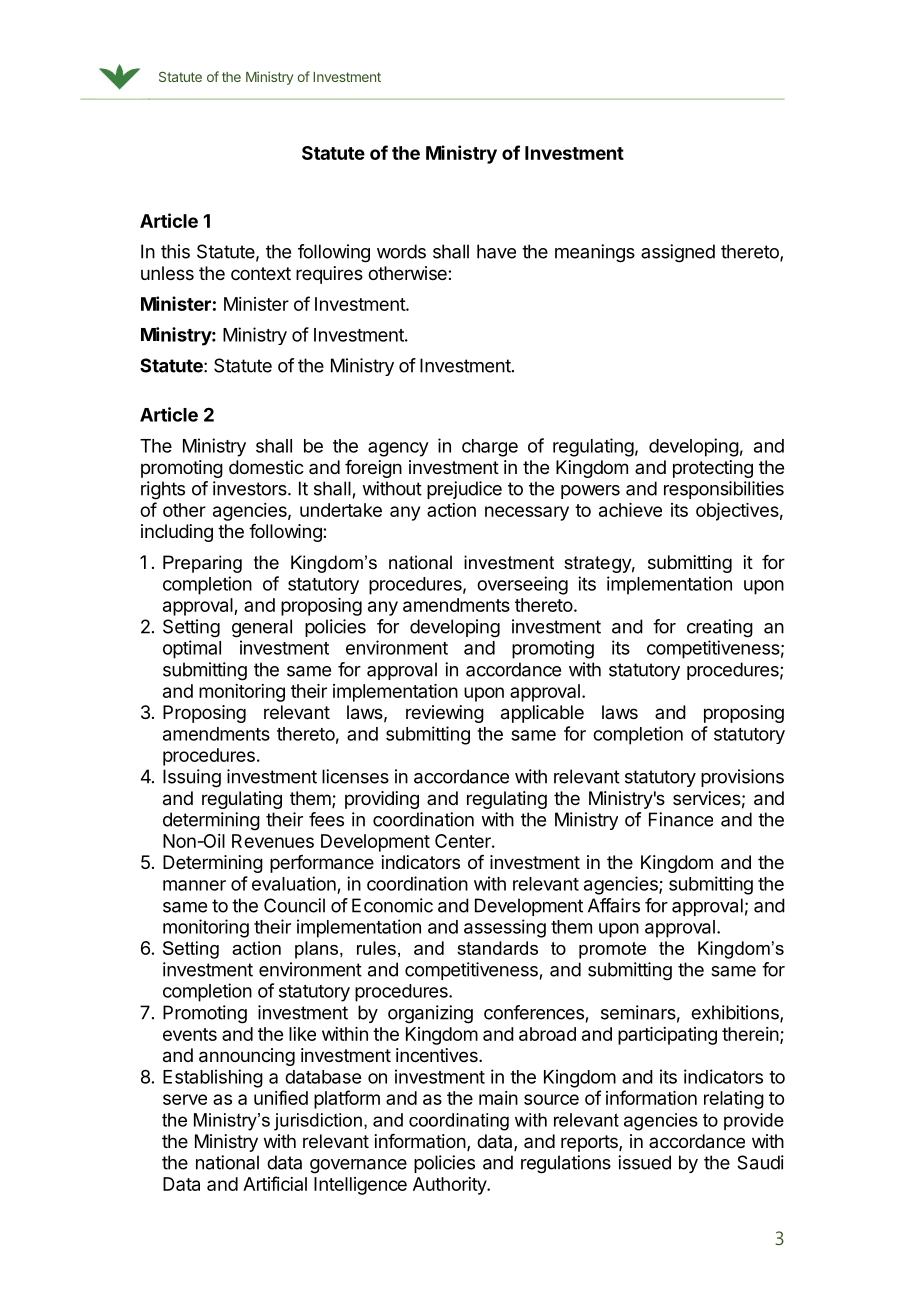  Describe the element at coordinates (194, 885) in the screenshot. I see `manner` at that location.
